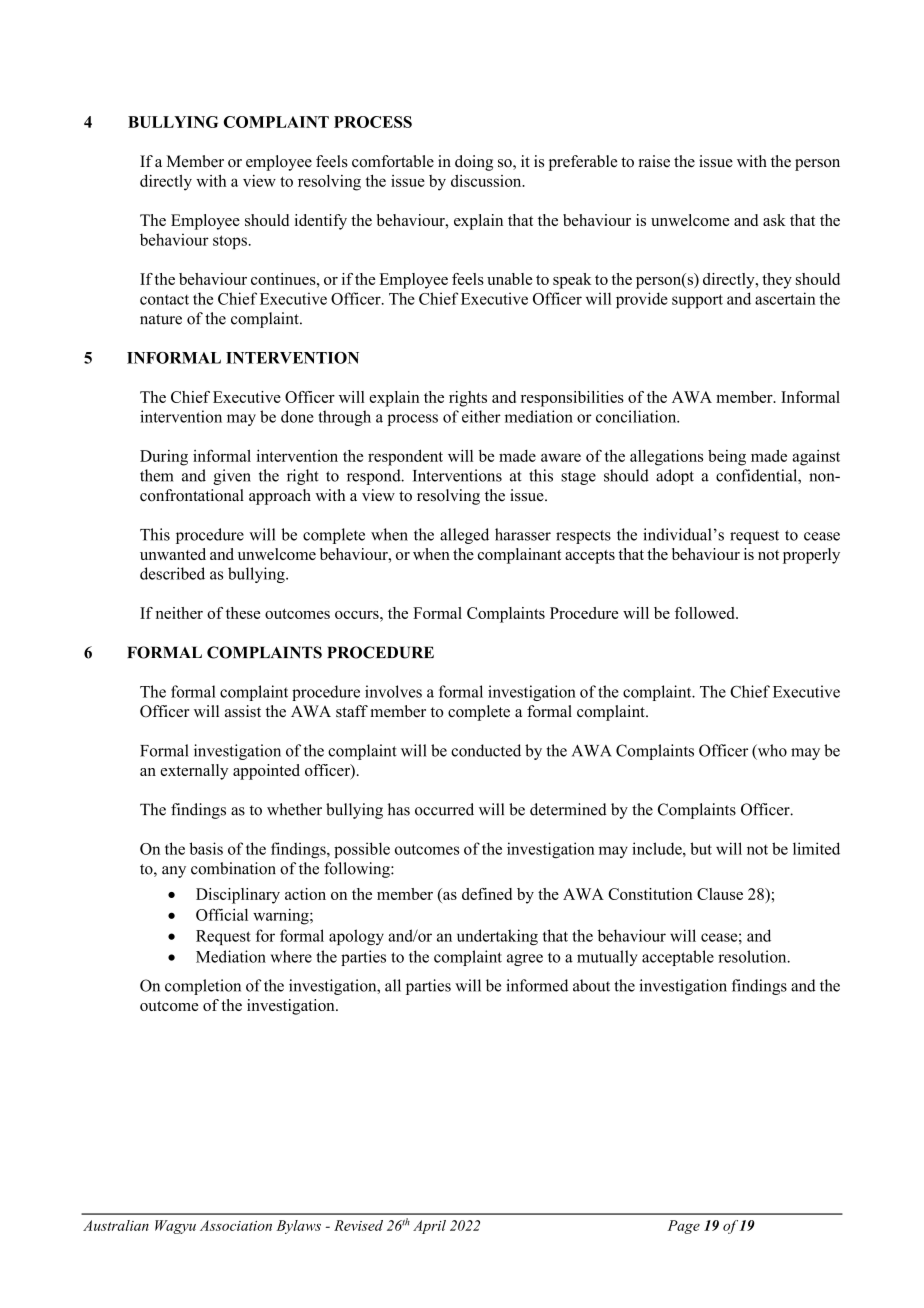  Describe the element at coordinates (561, 457) in the image. I see `aware` at that location.
